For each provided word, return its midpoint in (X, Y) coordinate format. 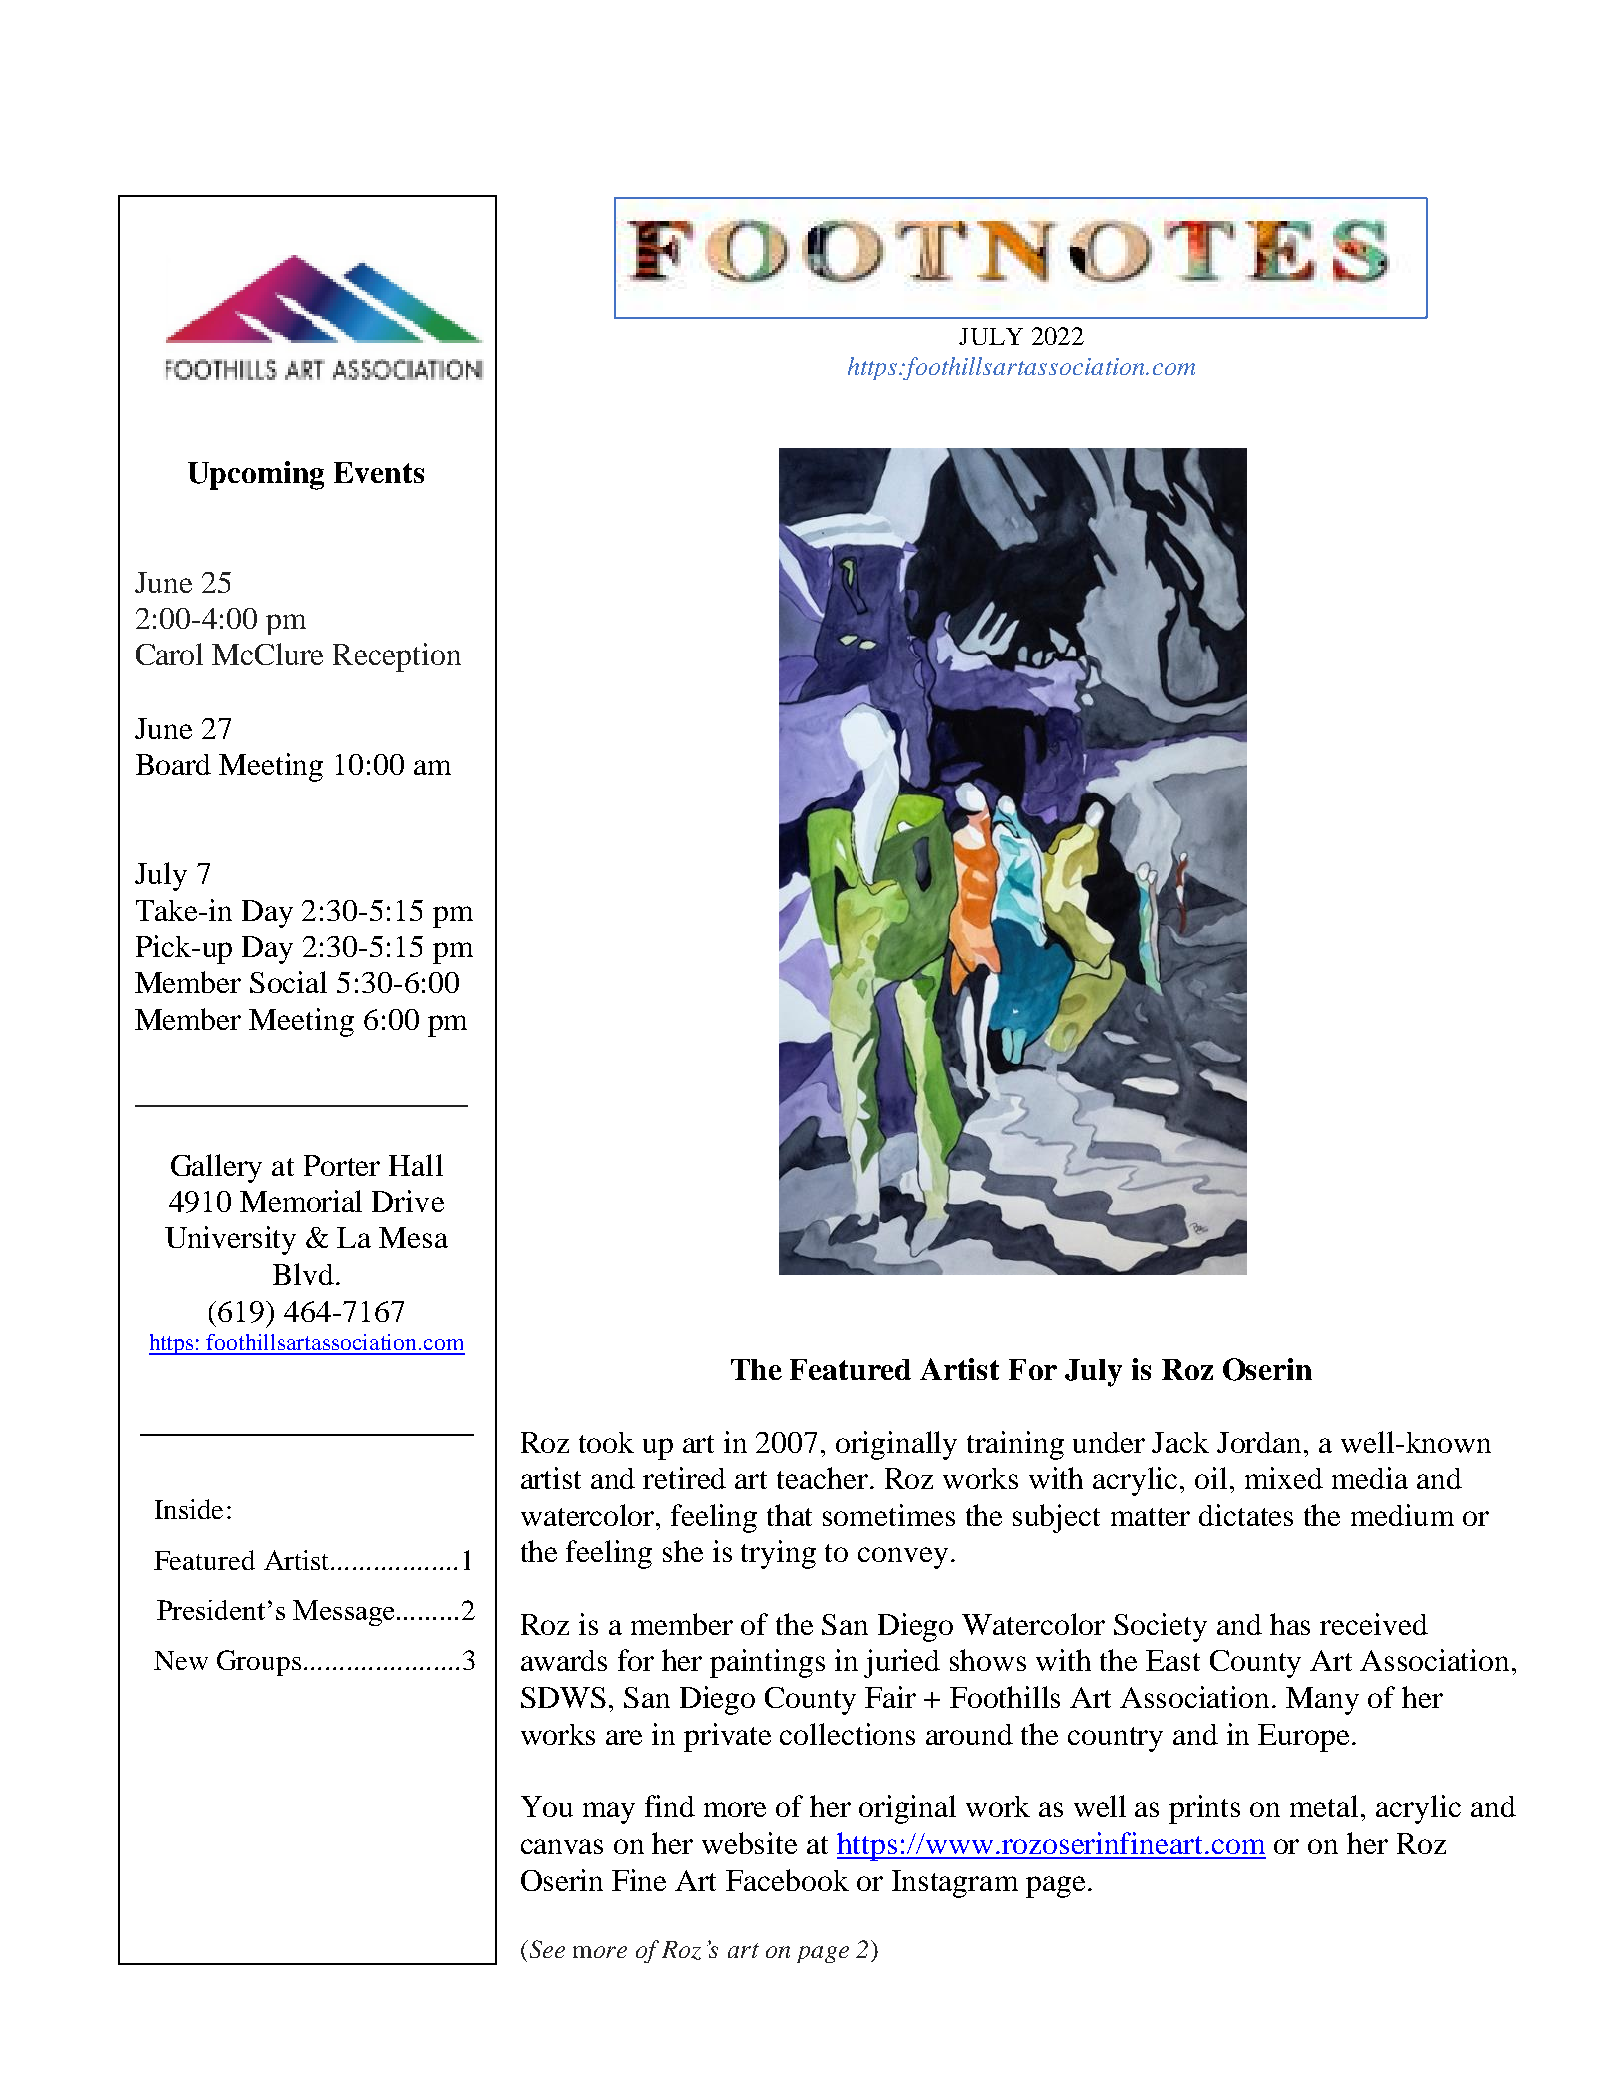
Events (379, 472)
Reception (397, 657)
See (546, 1949)
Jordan (1261, 1442)
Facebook (787, 1880)
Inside (189, 1509)
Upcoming (256, 475)
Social (288, 982)
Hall (416, 1165)
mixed (1284, 1478)
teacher (822, 1478)
